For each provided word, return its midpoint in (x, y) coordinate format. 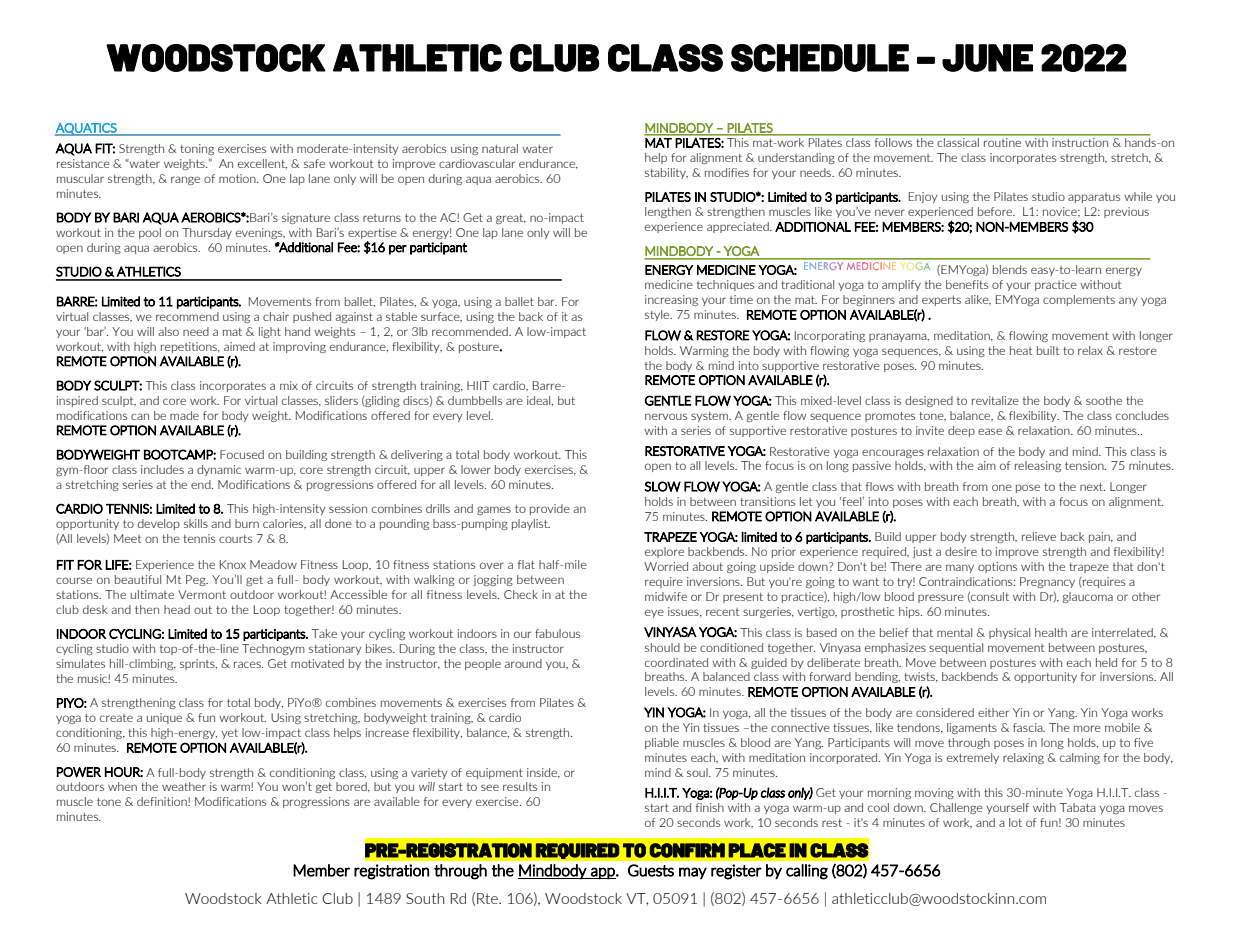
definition (163, 801)
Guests (651, 870)
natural (500, 148)
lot (1015, 822)
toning (197, 149)
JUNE (987, 58)
